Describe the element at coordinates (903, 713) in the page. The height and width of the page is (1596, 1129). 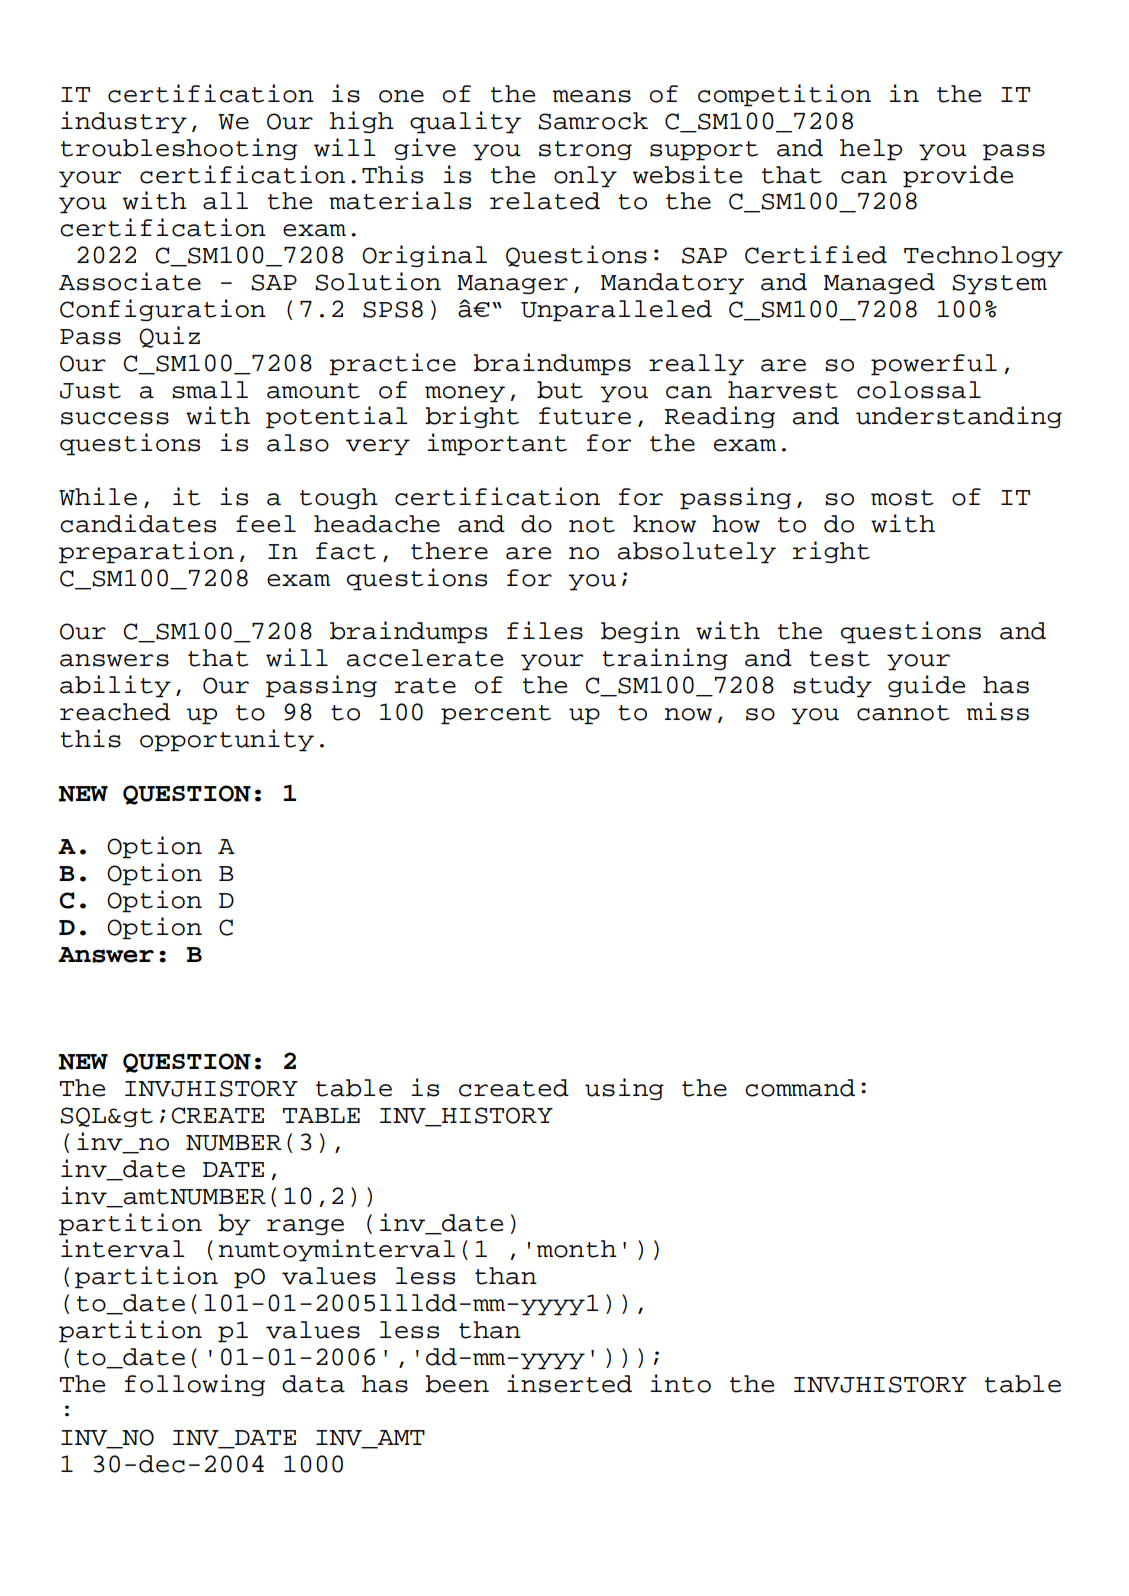
I see `cannot` at that location.
